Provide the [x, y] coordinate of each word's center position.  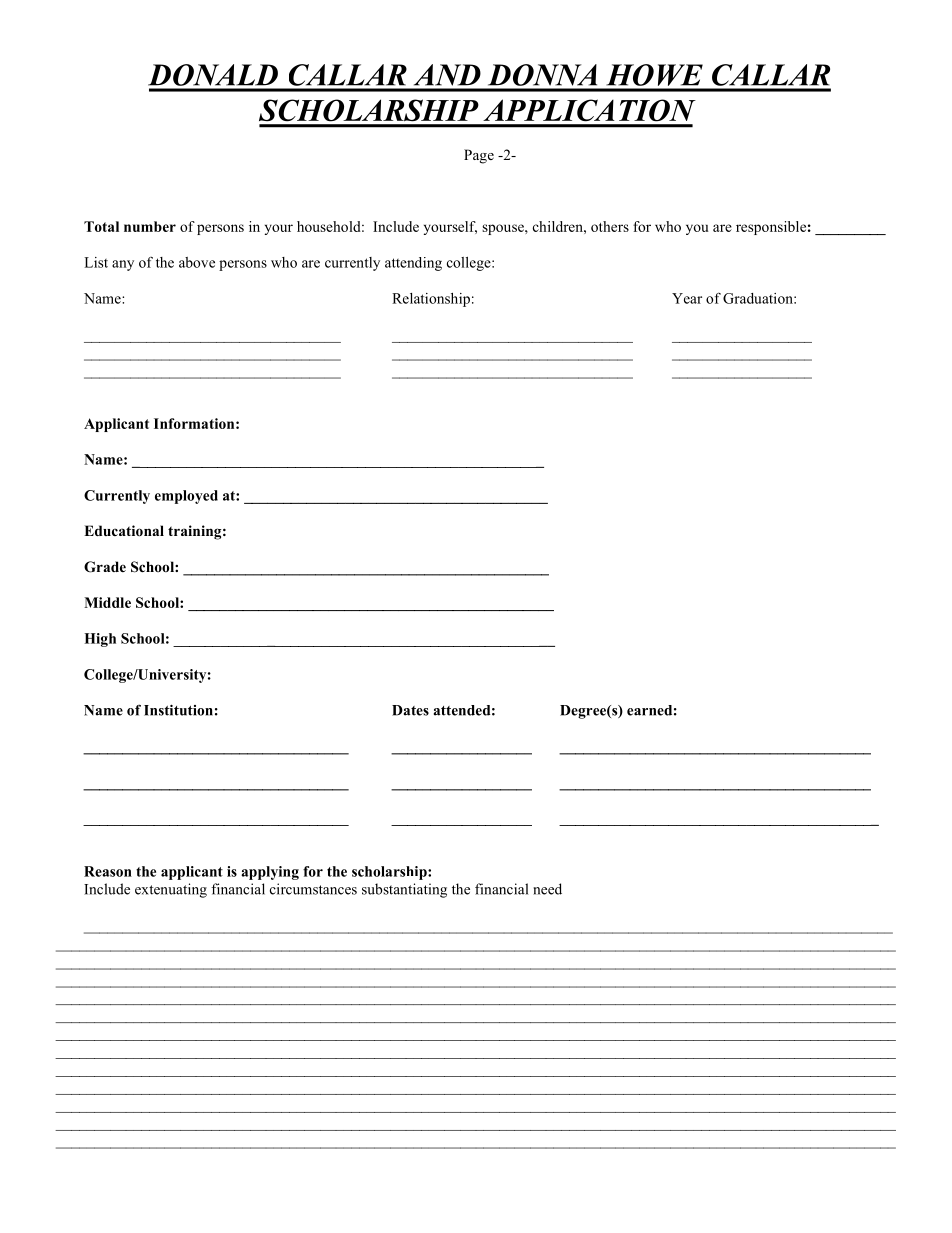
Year [687, 298]
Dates [410, 710]
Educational [124, 531]
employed [186, 497]
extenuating [171, 890]
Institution [178, 710]
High [100, 640]
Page [479, 156]
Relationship [431, 300]
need [547, 889]
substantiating [404, 890]
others [610, 226]
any [123, 265]
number [150, 226]
